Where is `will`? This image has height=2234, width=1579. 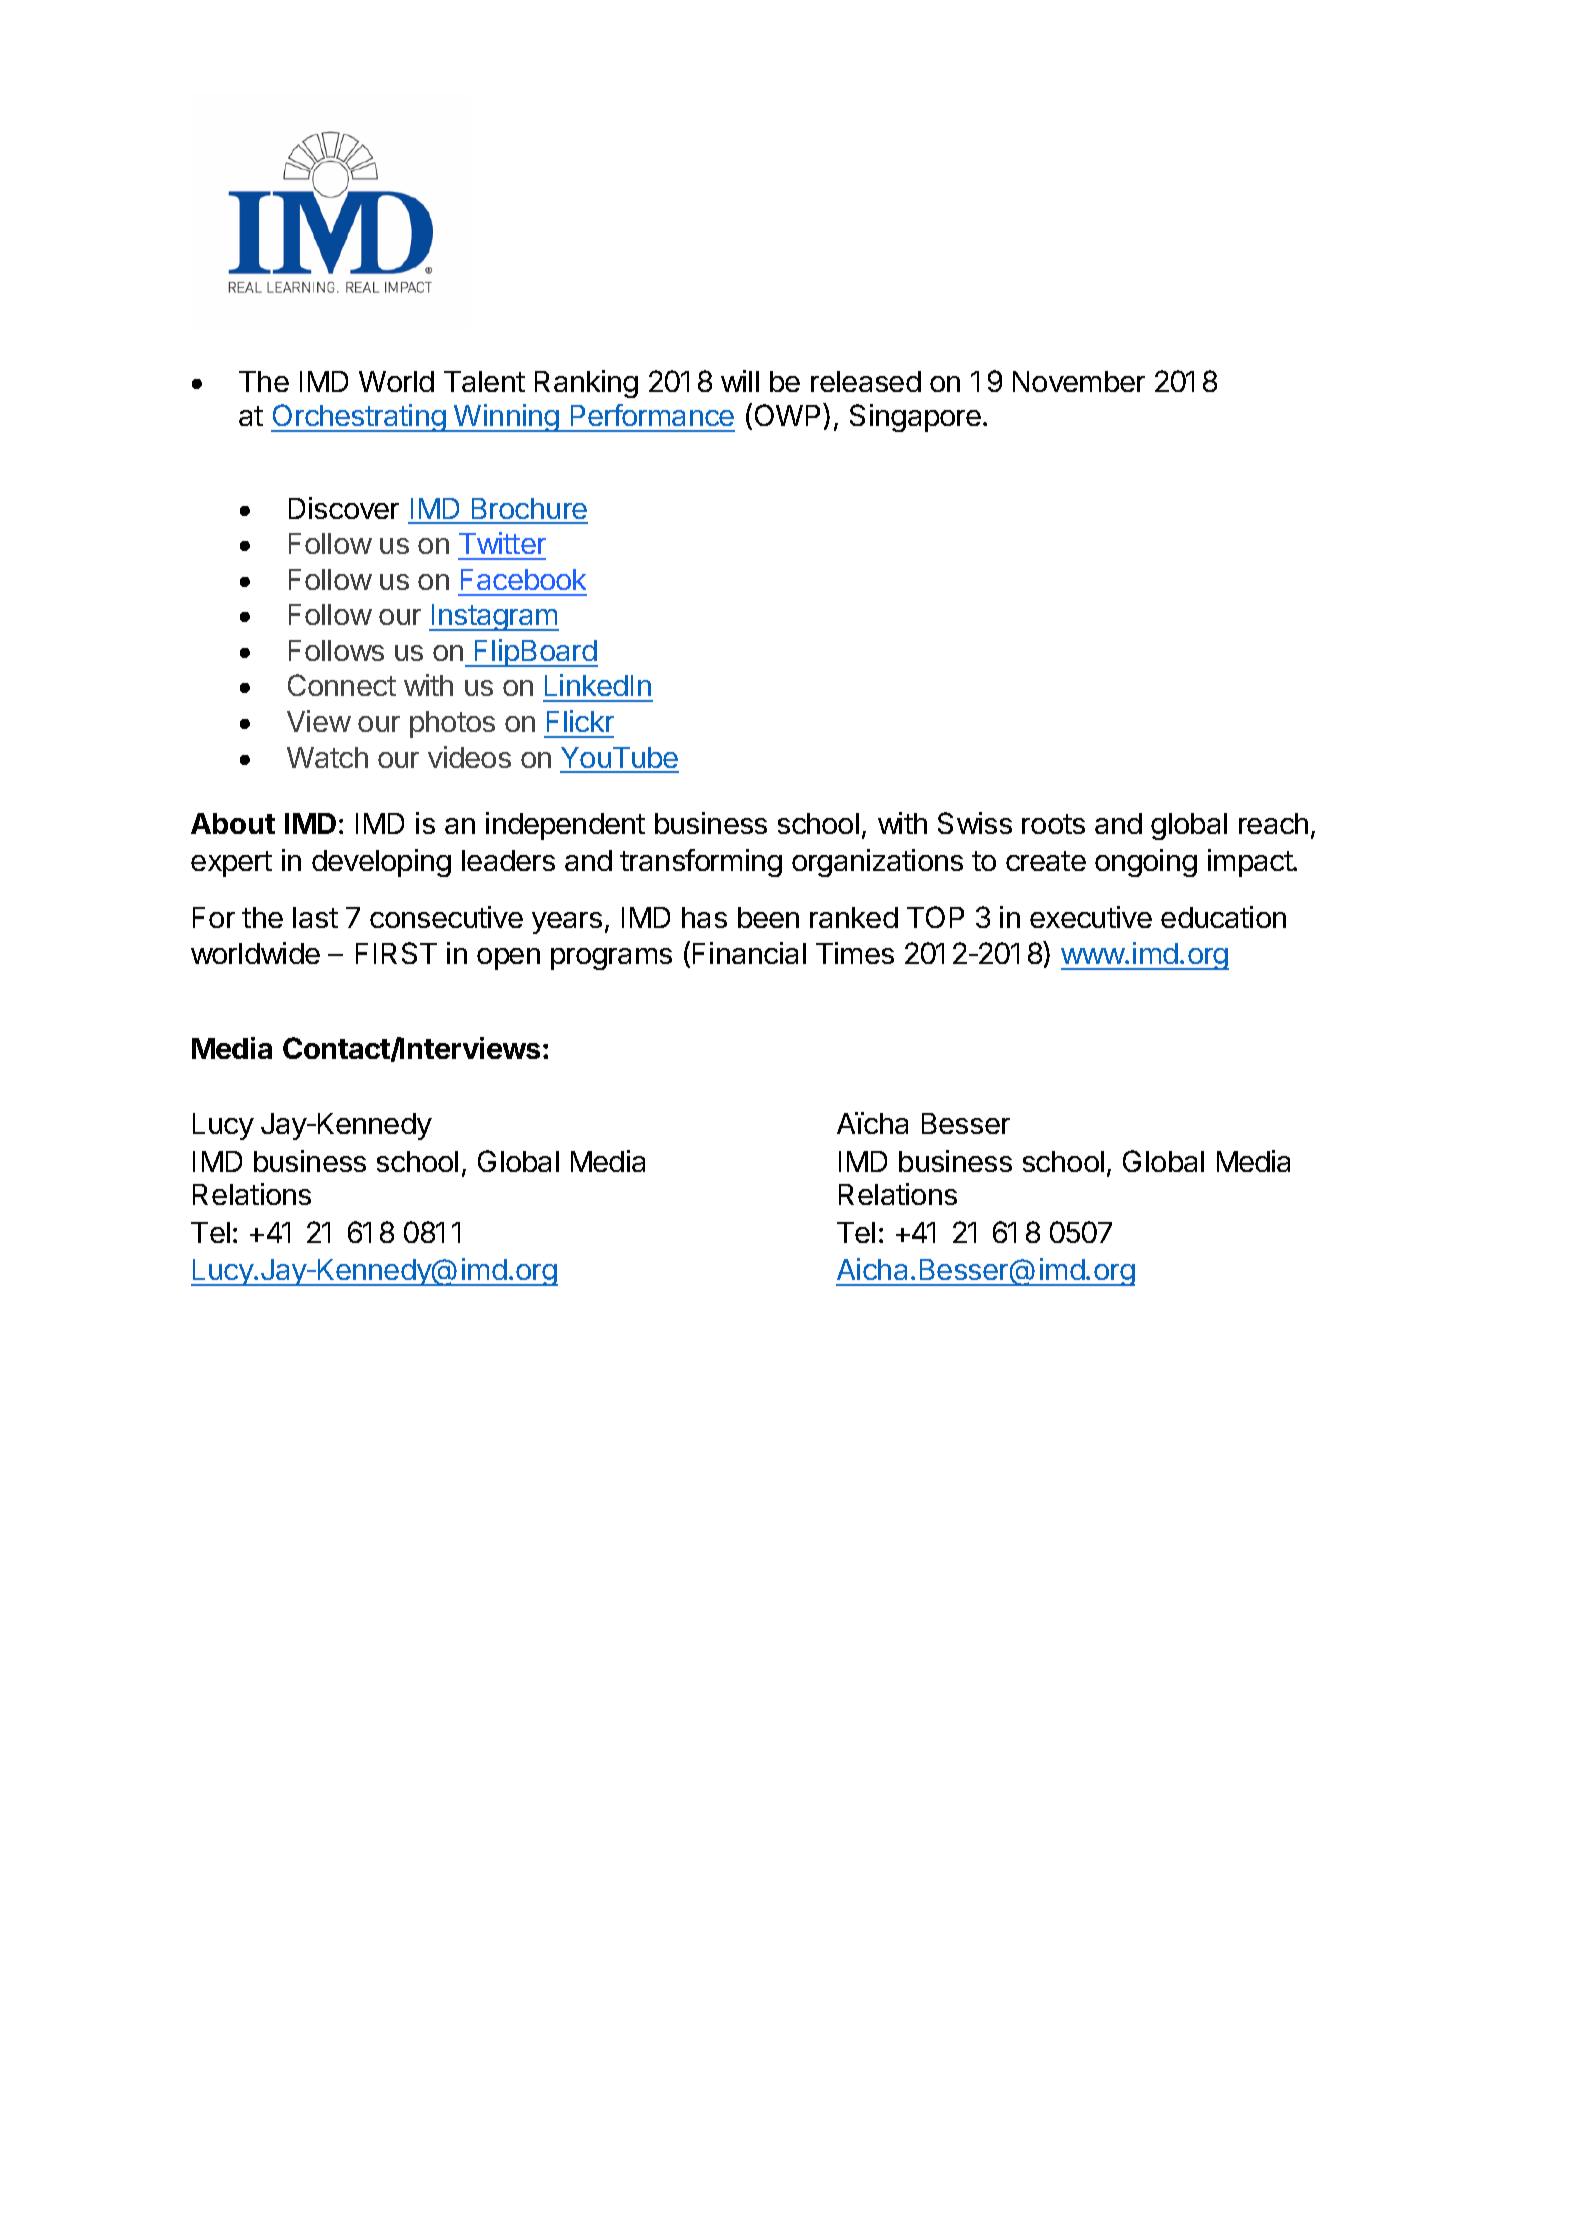 will is located at coordinates (740, 381).
